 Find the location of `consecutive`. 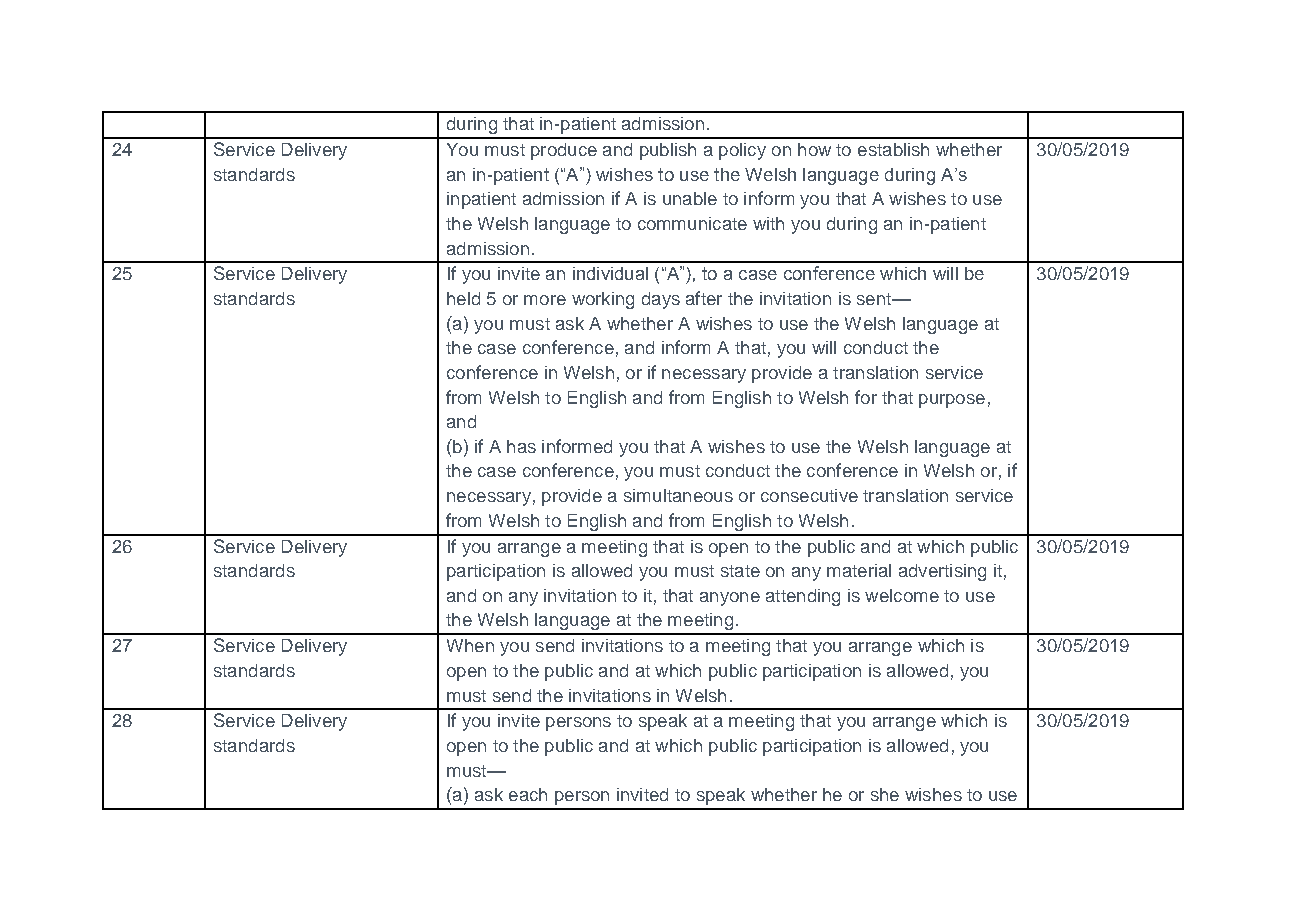

consecutive is located at coordinates (809, 495).
